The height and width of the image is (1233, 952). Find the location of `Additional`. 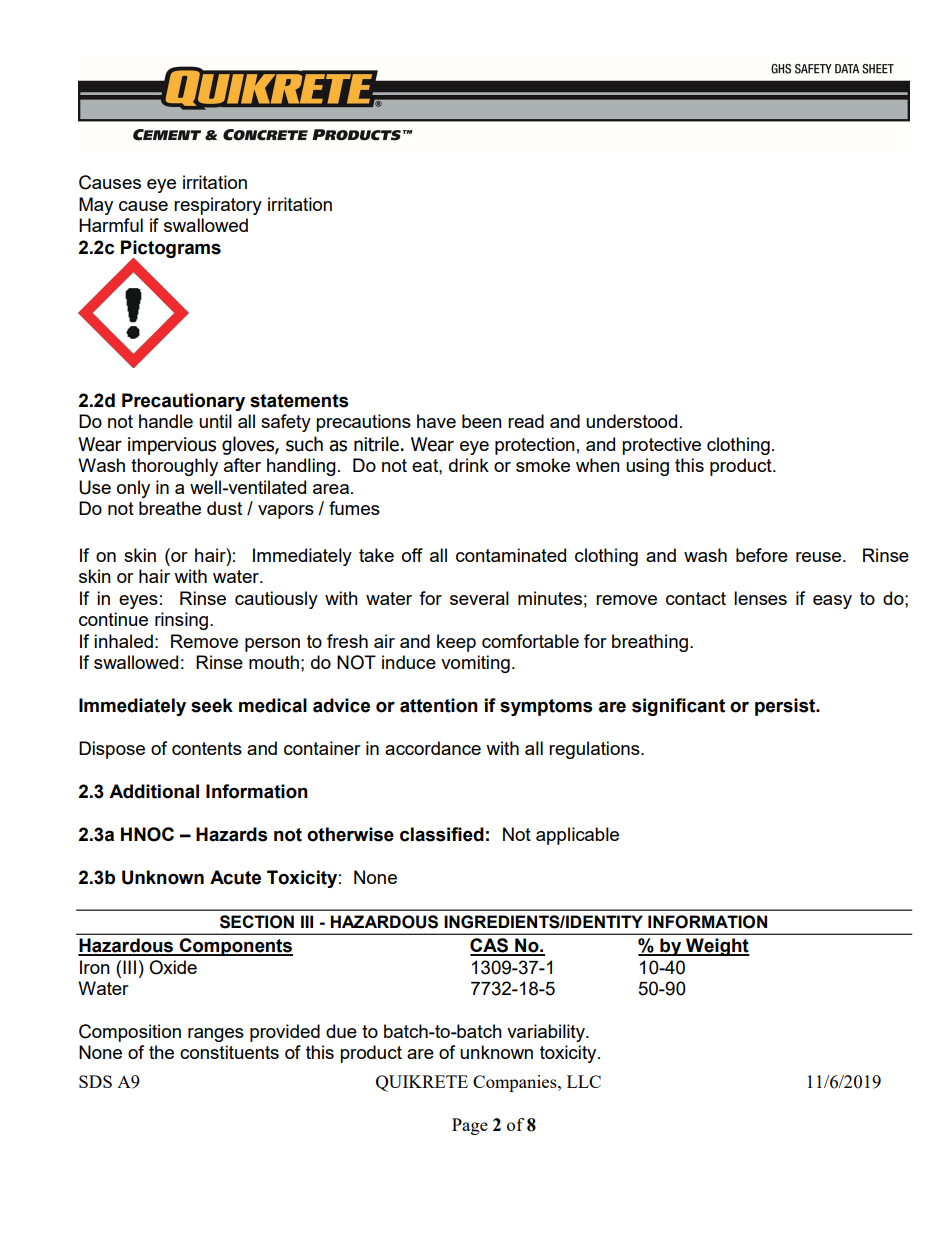

Additional is located at coordinates (154, 791).
